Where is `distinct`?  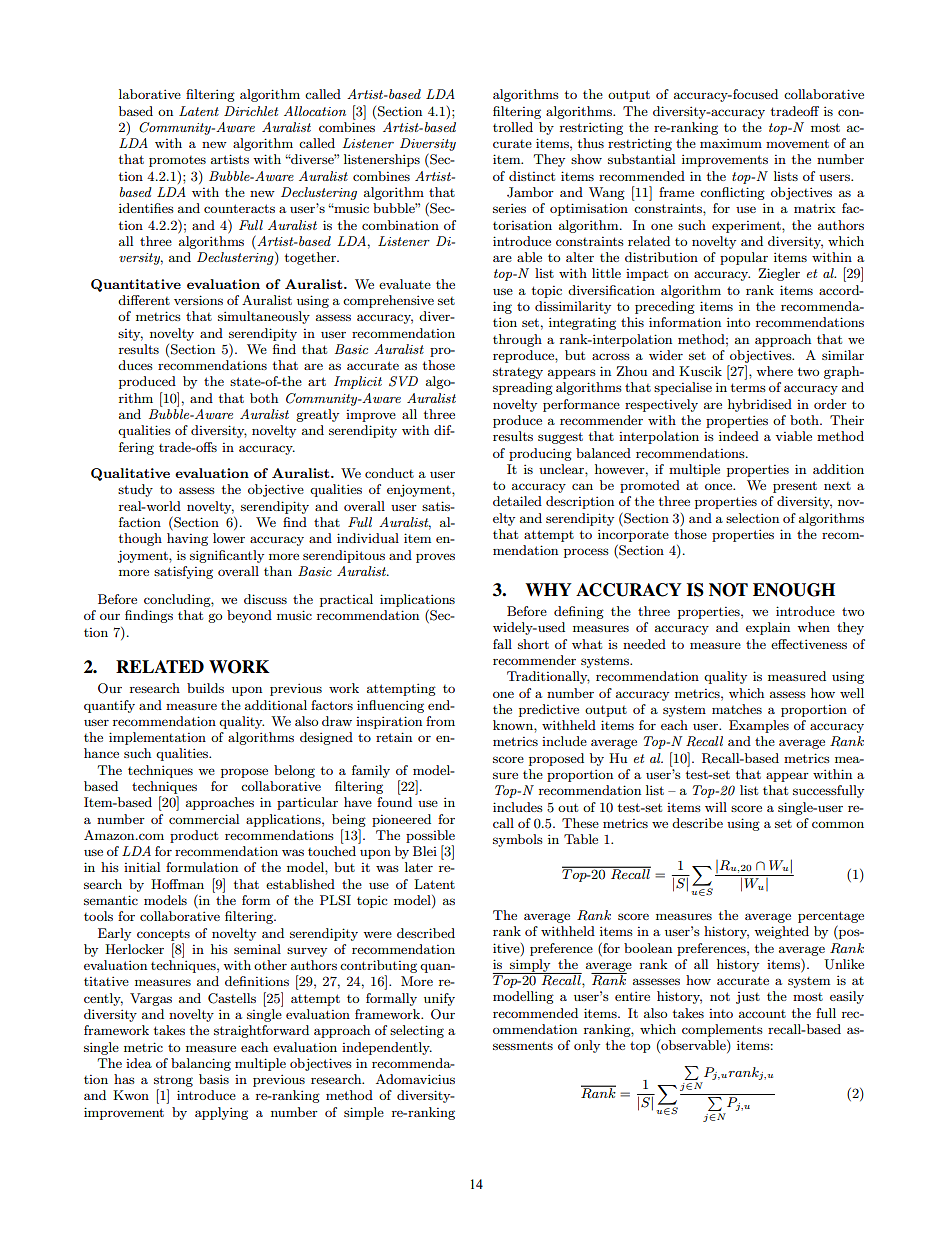 distinct is located at coordinates (532, 176).
